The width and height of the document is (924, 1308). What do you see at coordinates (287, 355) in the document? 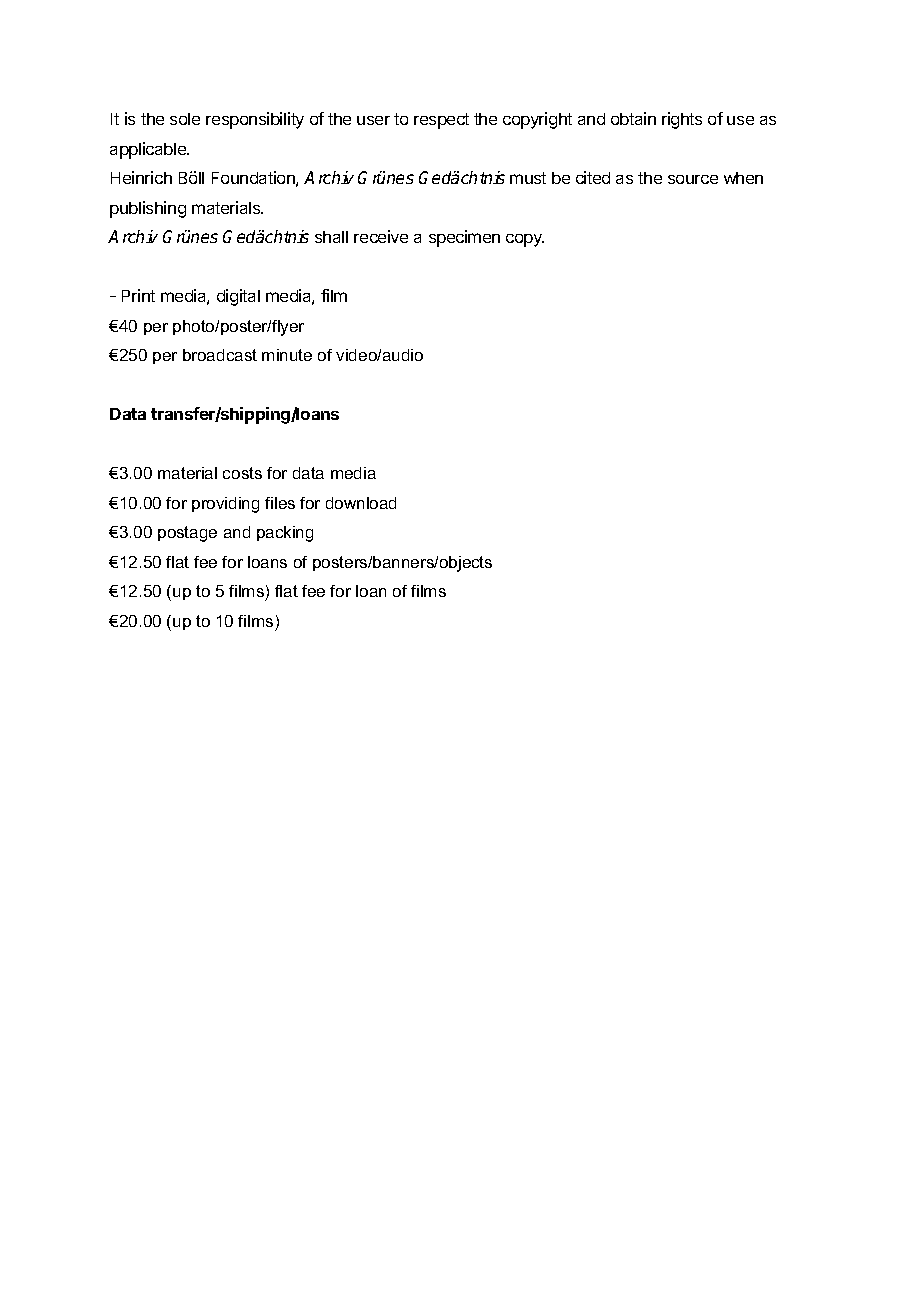
I see `minute` at bounding box center [287, 355].
